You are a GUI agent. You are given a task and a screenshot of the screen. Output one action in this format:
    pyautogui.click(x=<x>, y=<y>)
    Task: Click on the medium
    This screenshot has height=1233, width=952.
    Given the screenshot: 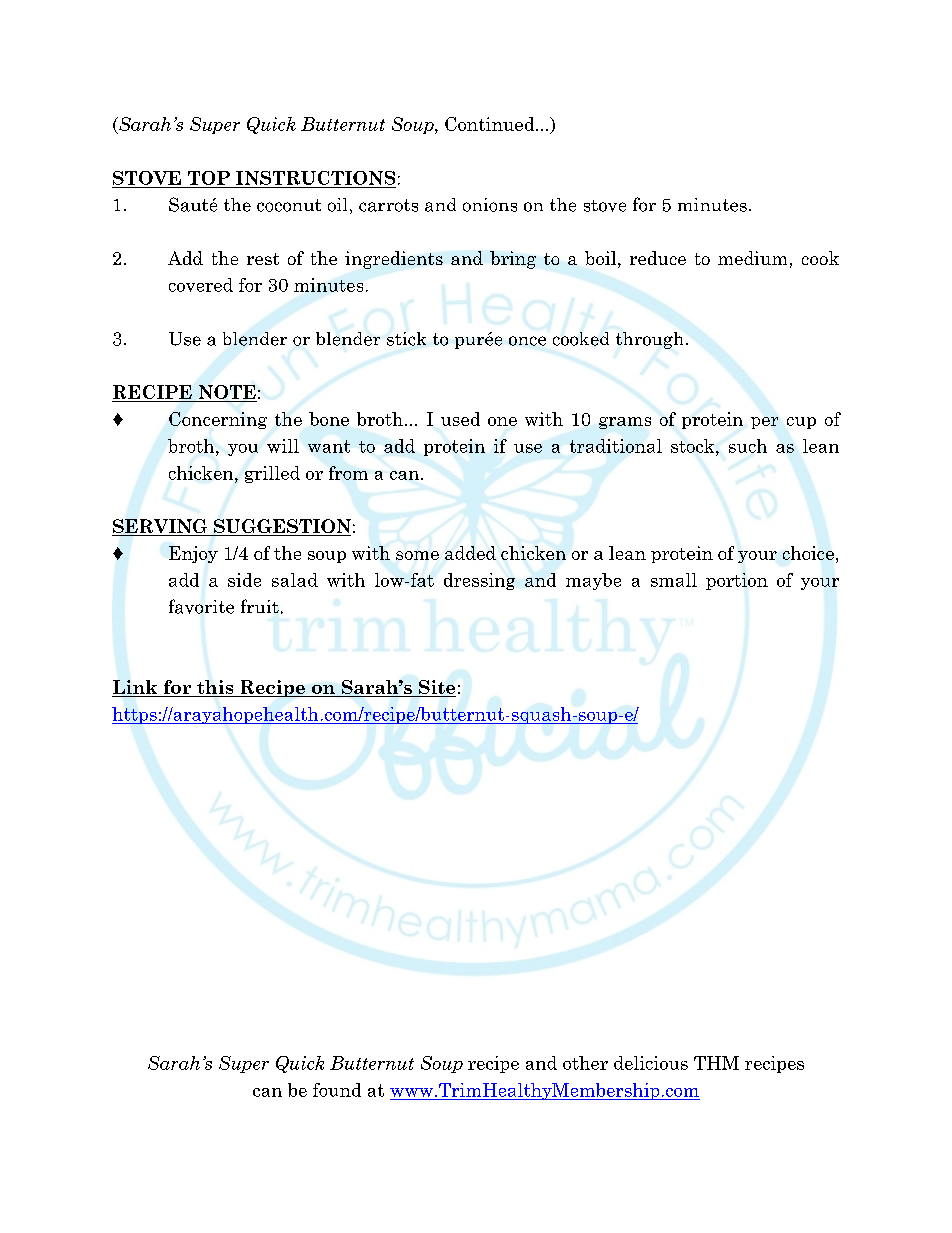 What is the action you would take?
    pyautogui.click(x=752, y=258)
